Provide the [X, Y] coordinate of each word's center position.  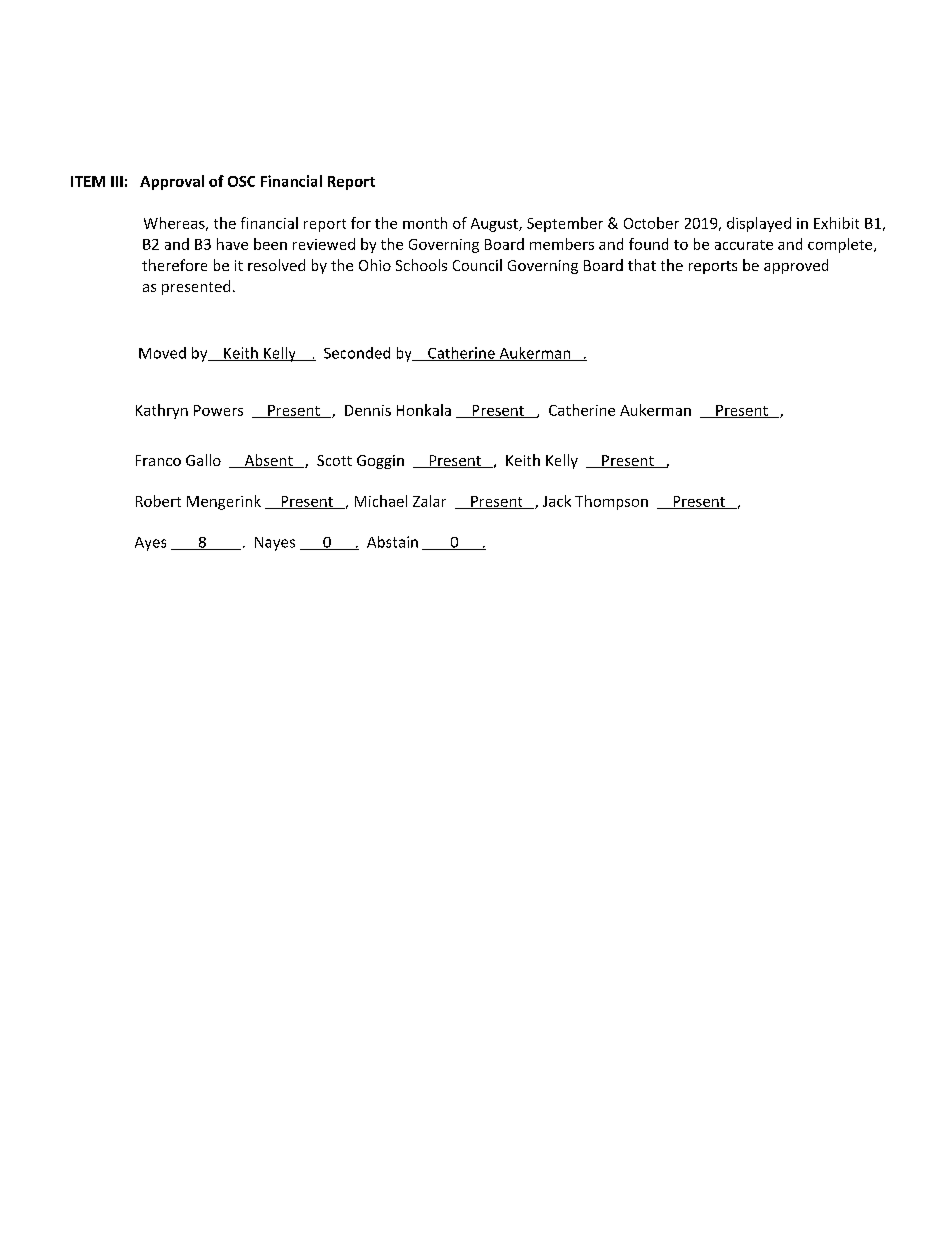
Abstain [392, 542]
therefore [174, 265]
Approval [172, 182]
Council [477, 265]
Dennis [368, 410]
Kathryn [162, 411]
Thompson [611, 502]
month [425, 223]
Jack [557, 501]
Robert [158, 501]
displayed [759, 224]
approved [796, 266]
